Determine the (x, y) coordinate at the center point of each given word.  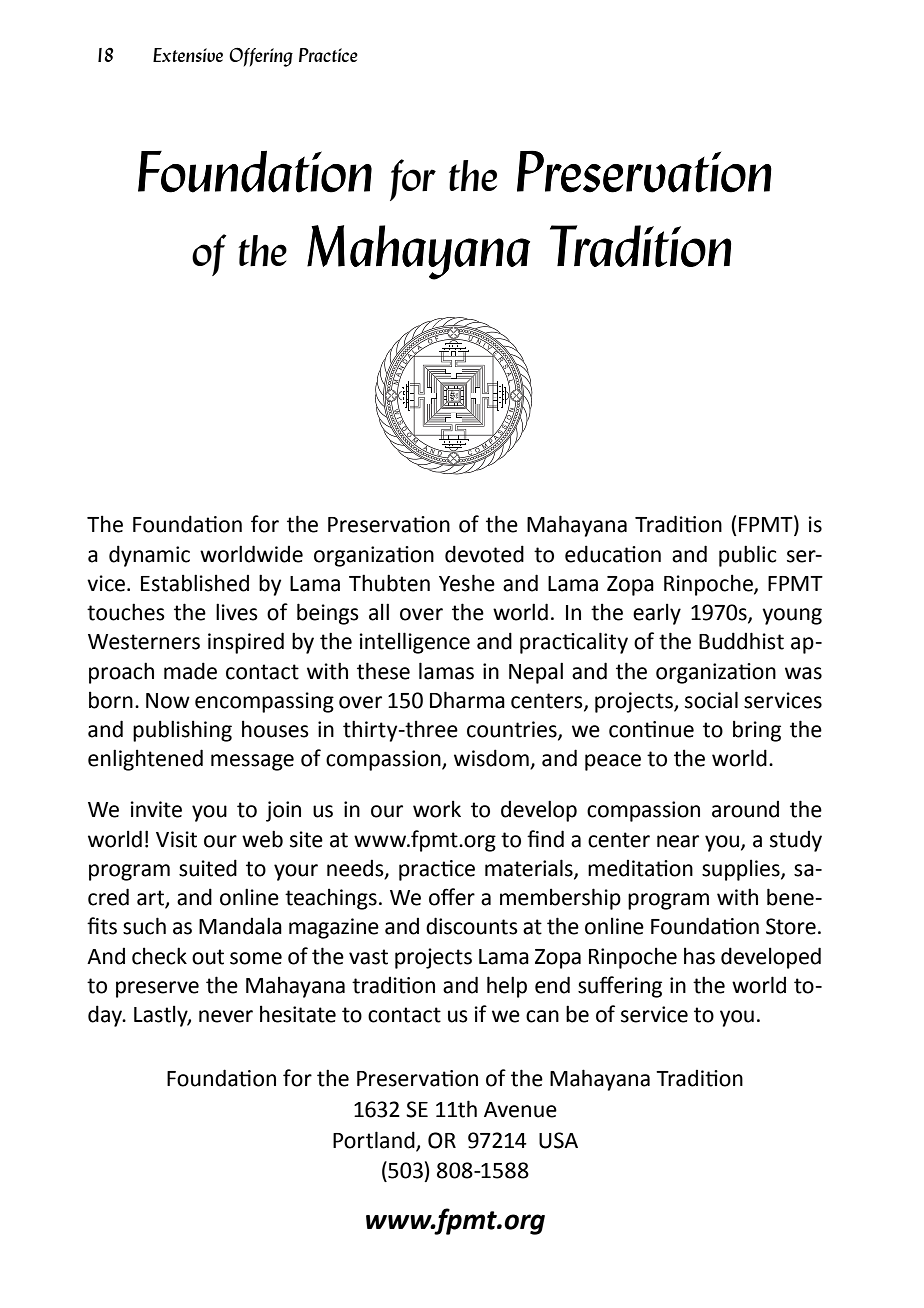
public (747, 556)
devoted (484, 554)
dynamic (149, 556)
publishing (182, 731)
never (226, 1016)
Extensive (188, 55)
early (657, 614)
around (745, 809)
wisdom (492, 759)
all (379, 612)
